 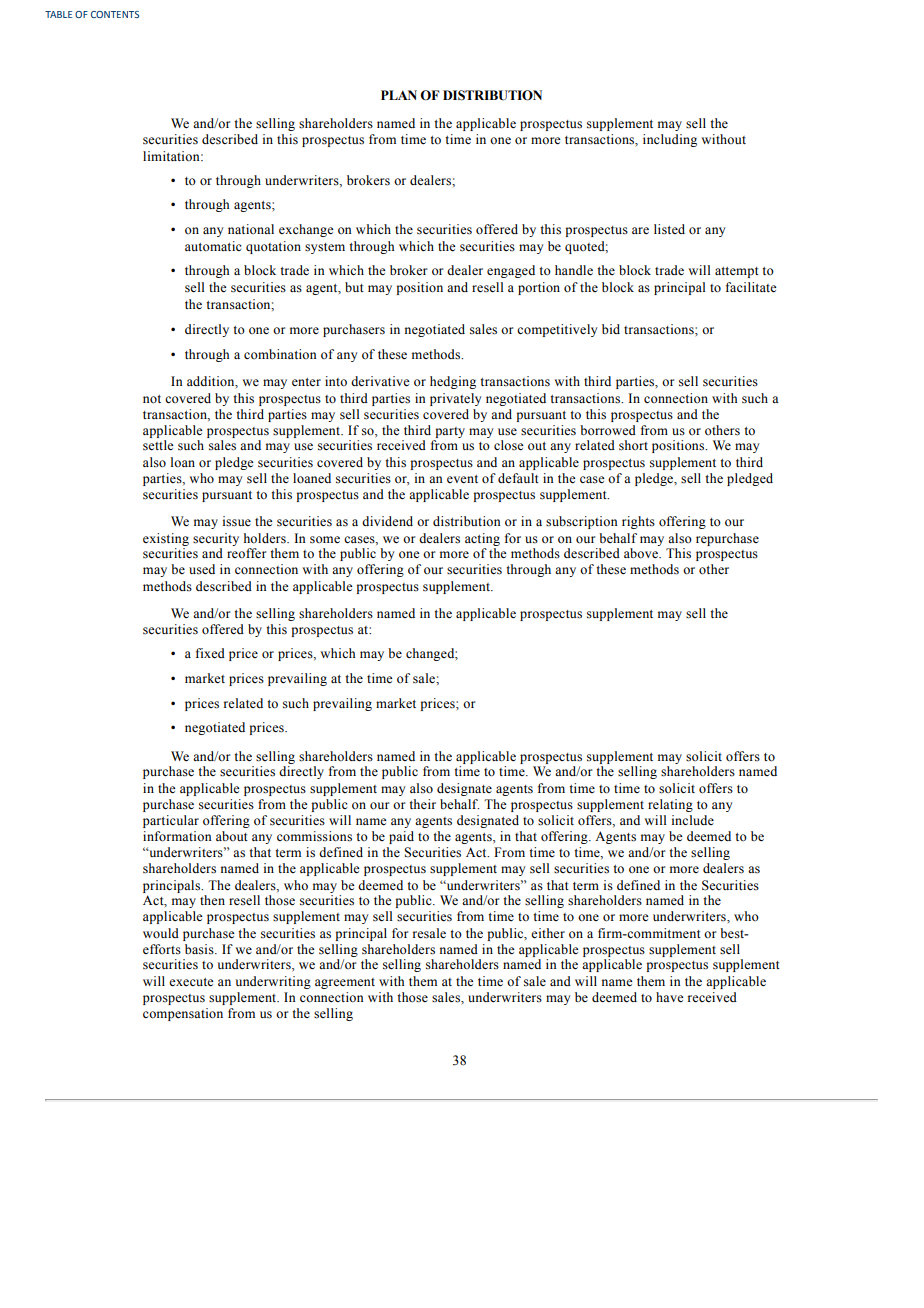 What do you see at coordinates (191, 982) in the document?
I see `execute` at bounding box center [191, 982].
